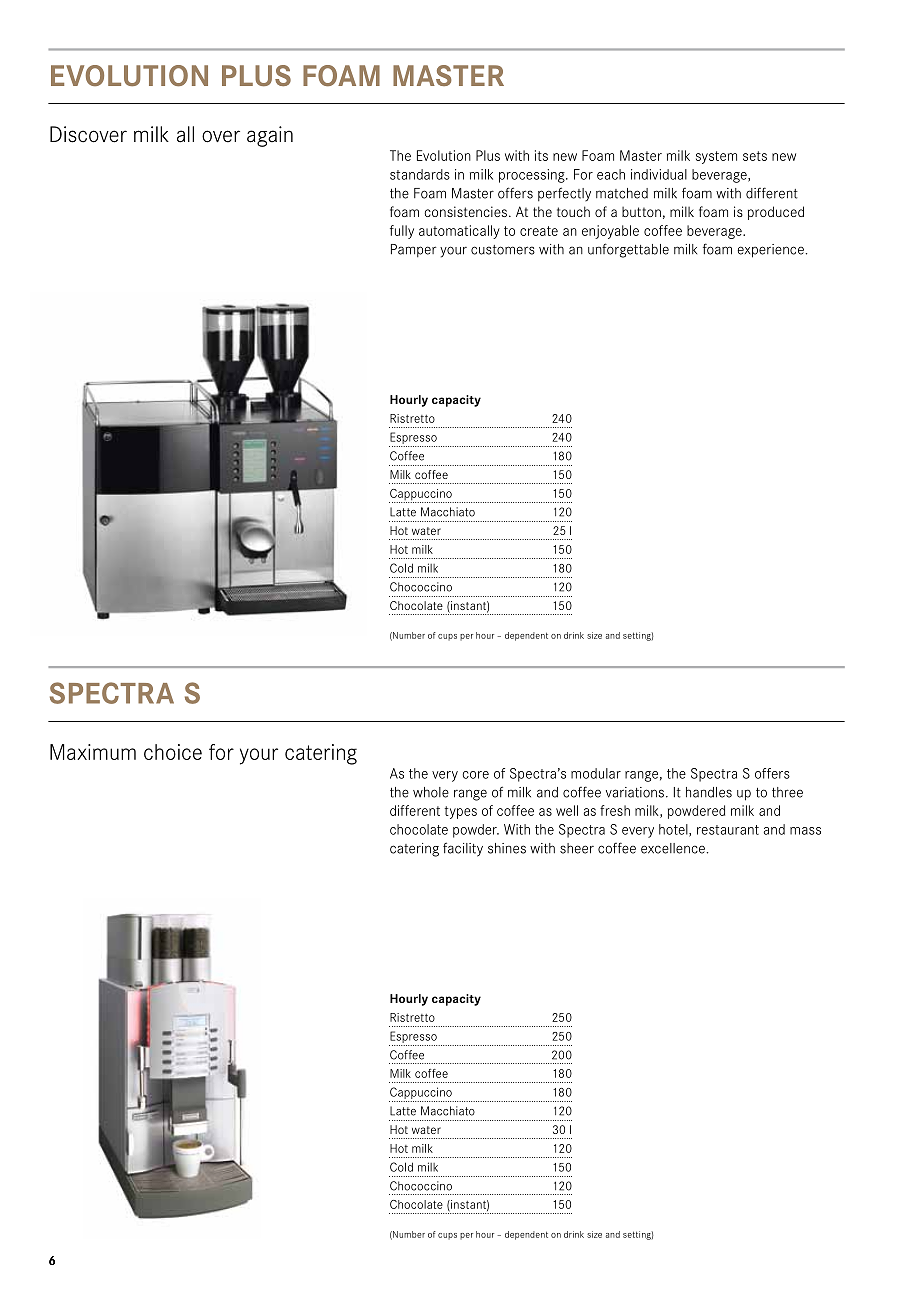  What do you see at coordinates (420, 174) in the screenshot?
I see `standards` at bounding box center [420, 174].
